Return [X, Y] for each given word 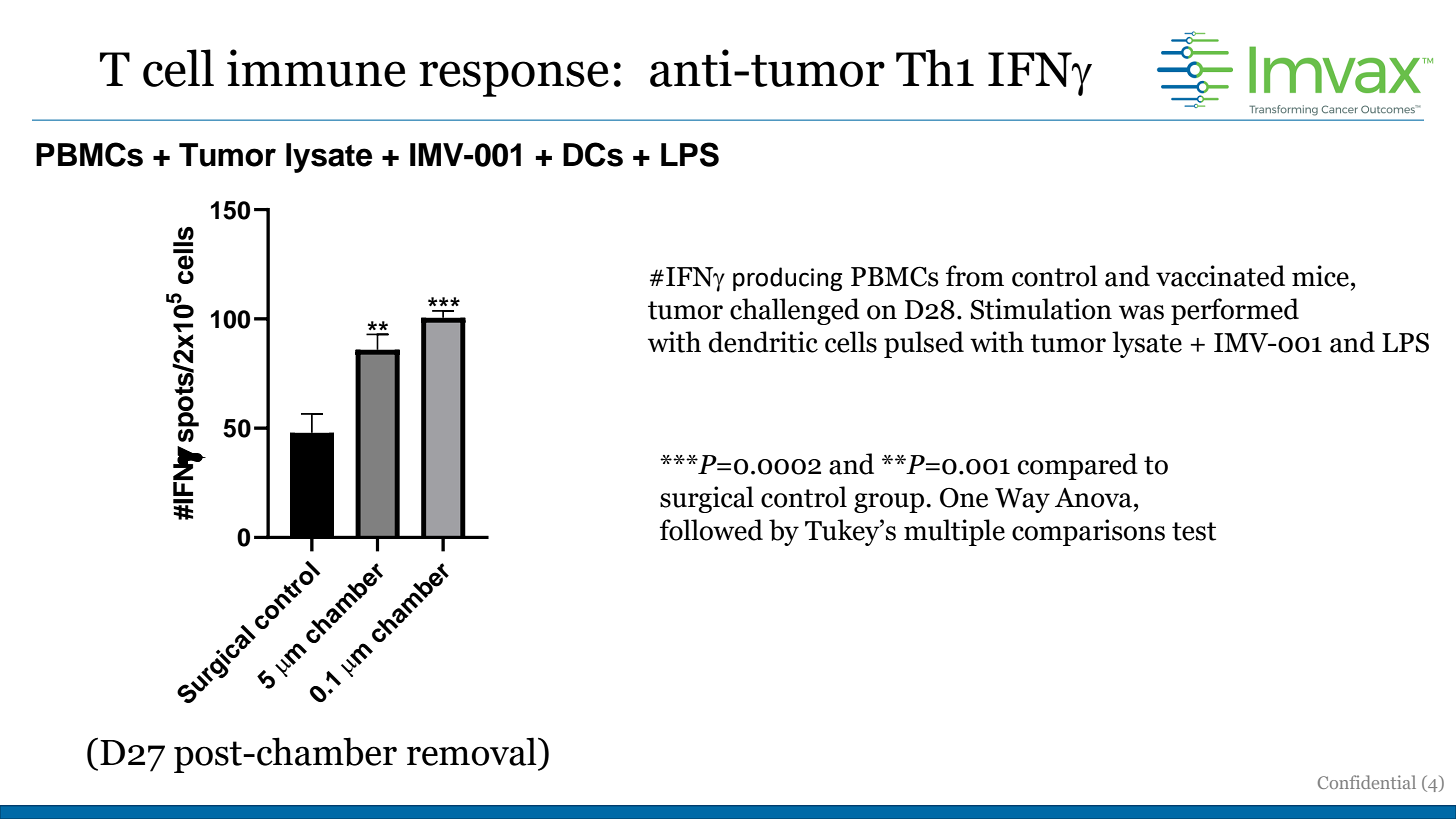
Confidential [1367, 782]
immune [316, 68]
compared [1078, 466]
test [1194, 531]
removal [473, 751]
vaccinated [1220, 276]
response [514, 79]
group [890, 503]
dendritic [763, 342]
